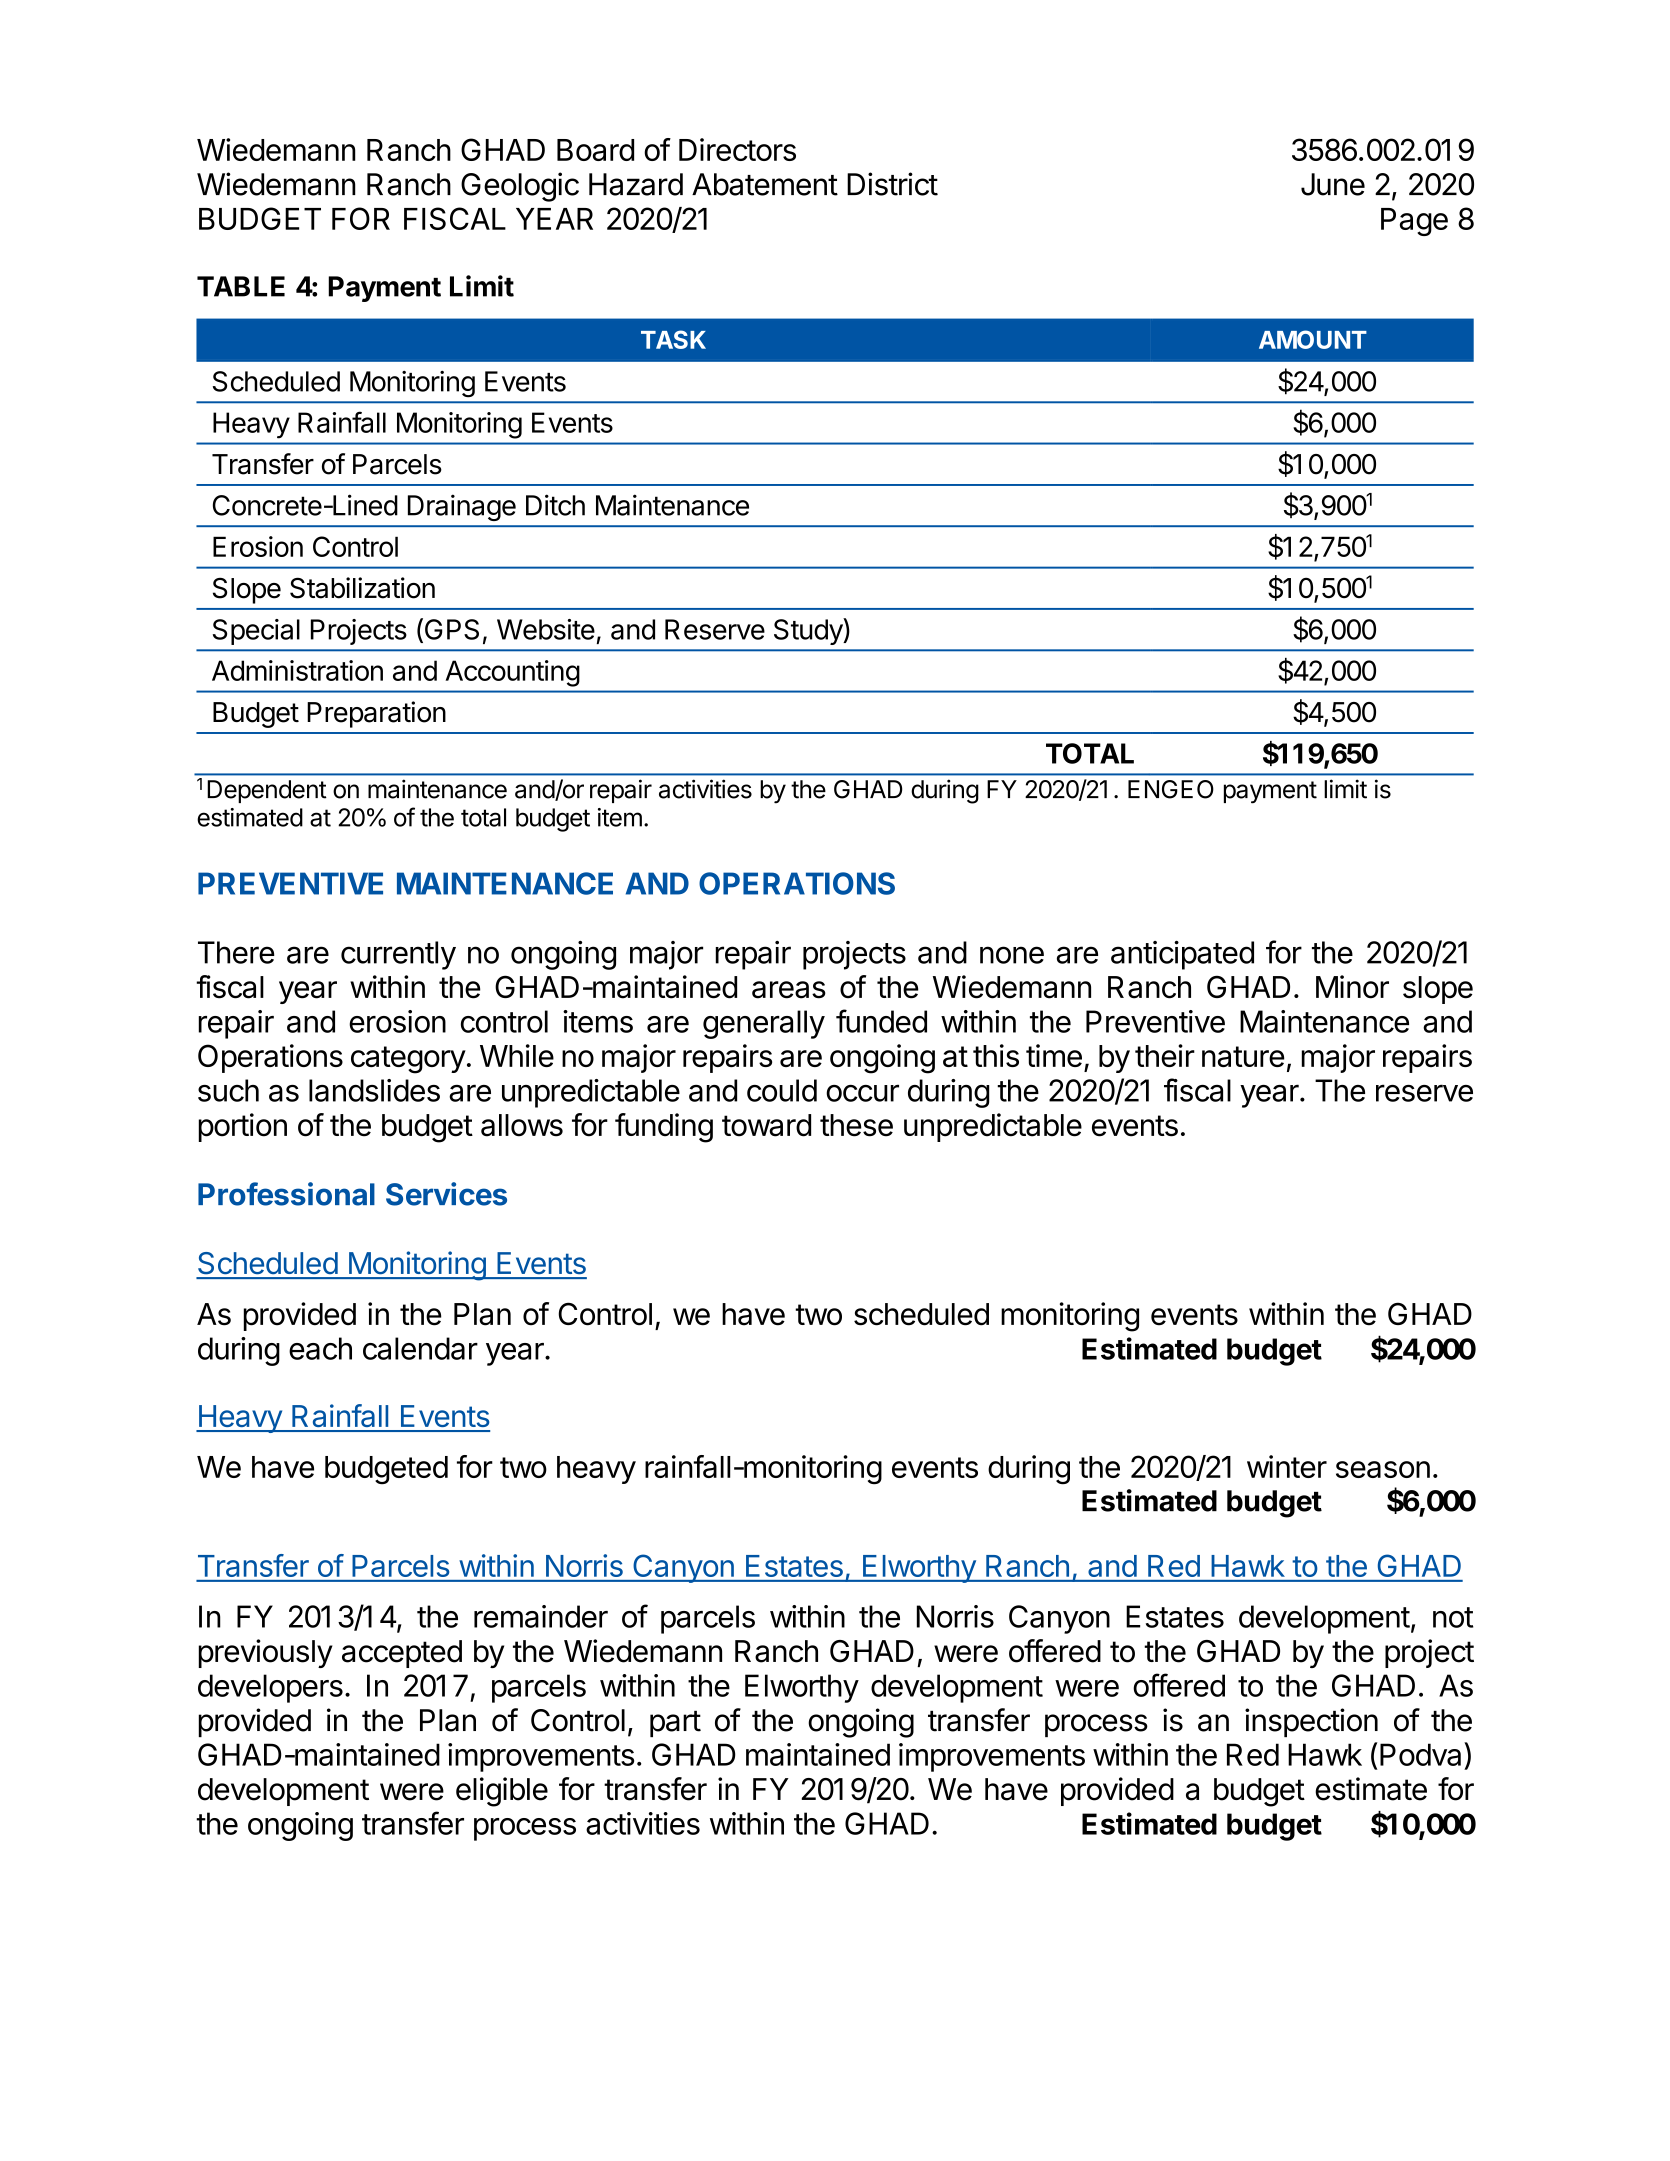  I want to click on District, so click(892, 184).
